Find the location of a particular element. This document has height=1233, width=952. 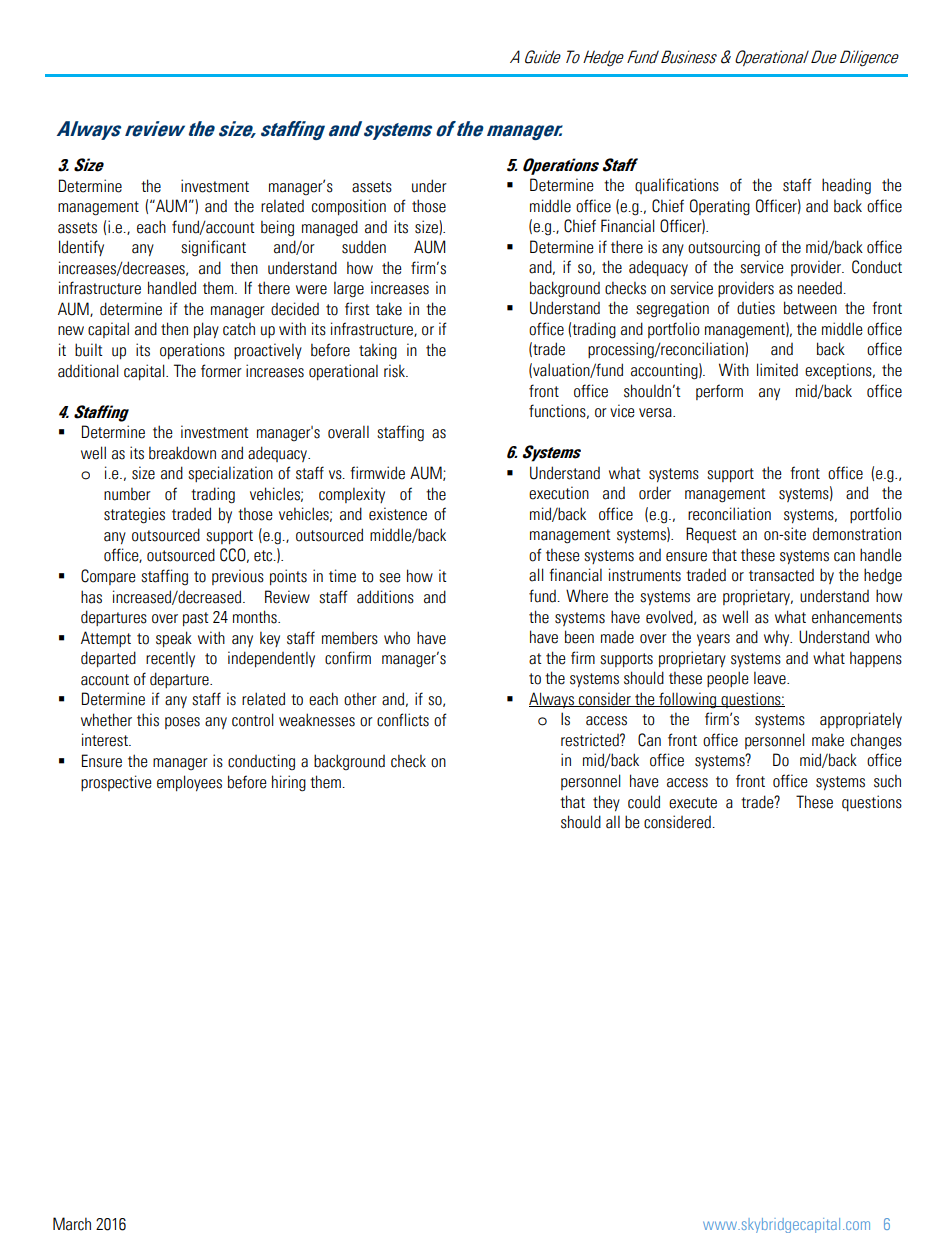

sudden is located at coordinates (364, 247).
